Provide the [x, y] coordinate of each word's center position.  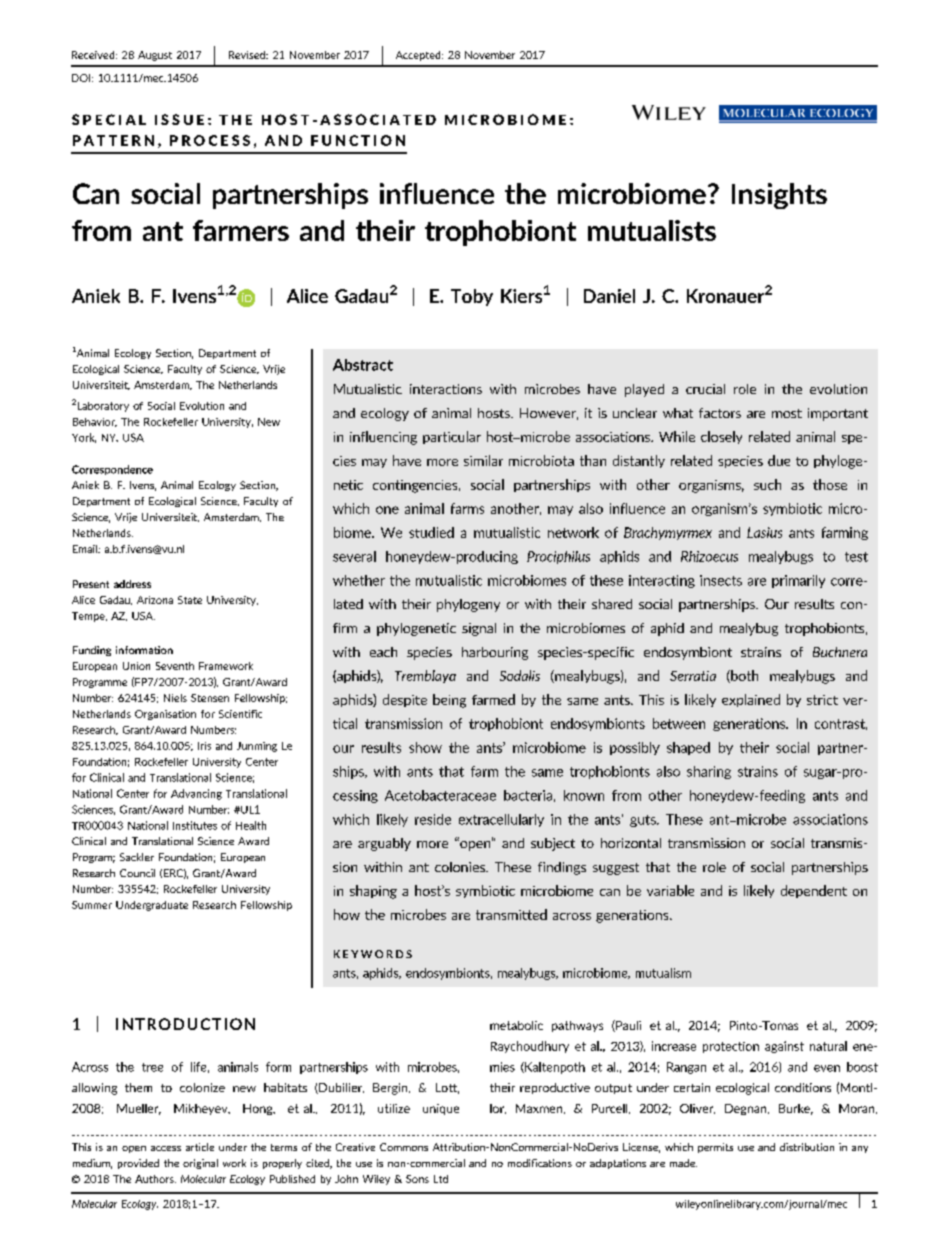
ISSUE [179, 119]
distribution [807, 1147]
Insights [779, 196]
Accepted [419, 56]
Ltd [441, 1179]
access [166, 1148]
